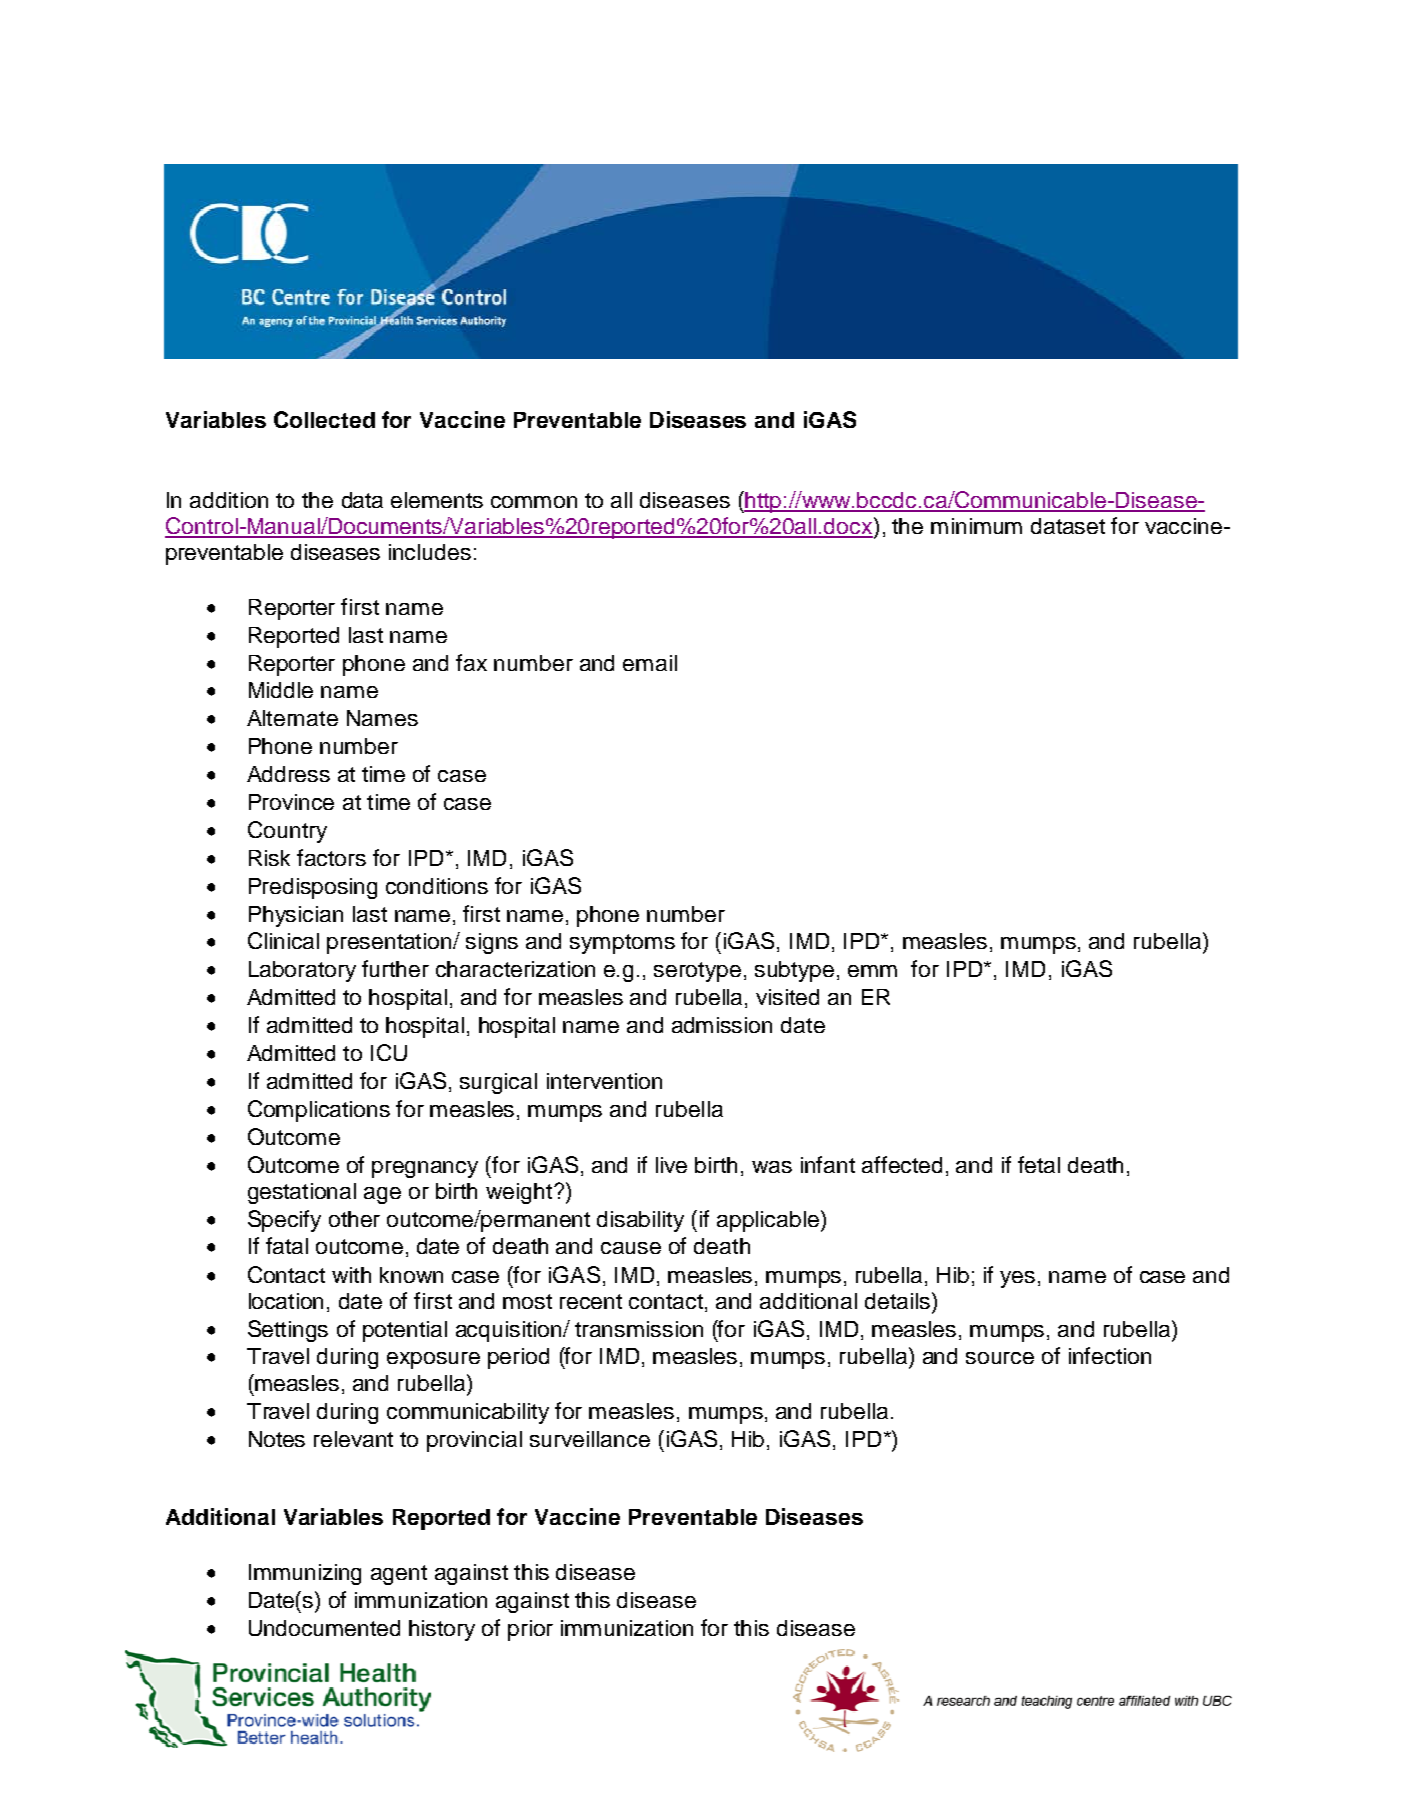 The height and width of the image is (1814, 1402). What do you see at coordinates (1000, 1358) in the image?
I see `source` at bounding box center [1000, 1358].
